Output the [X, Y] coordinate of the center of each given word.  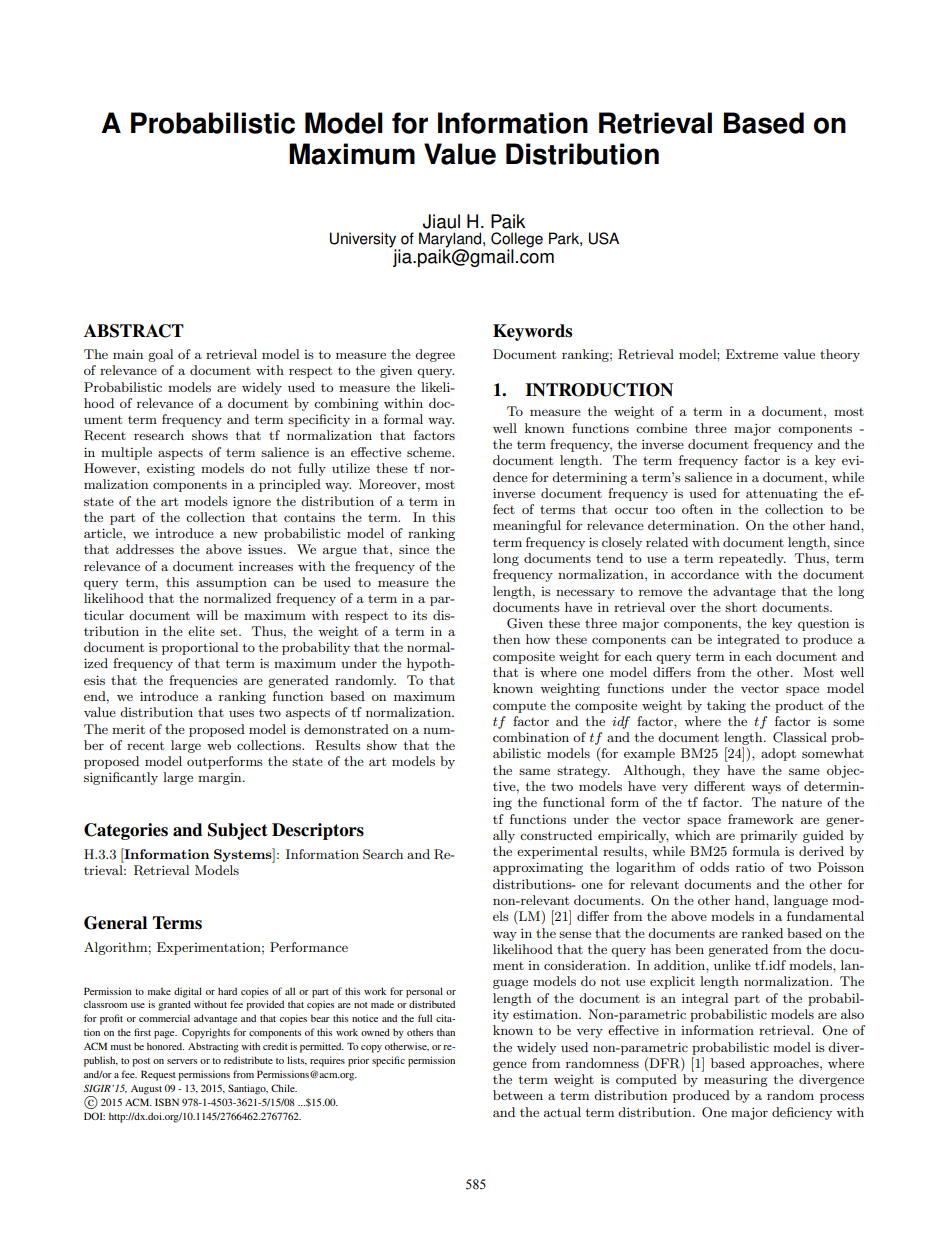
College [517, 241]
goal [160, 355]
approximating [538, 868]
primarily [768, 836]
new [245, 534]
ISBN [167, 1102]
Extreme [752, 354]
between [518, 1095]
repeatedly [752, 559]
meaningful [527, 526]
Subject [238, 831]
